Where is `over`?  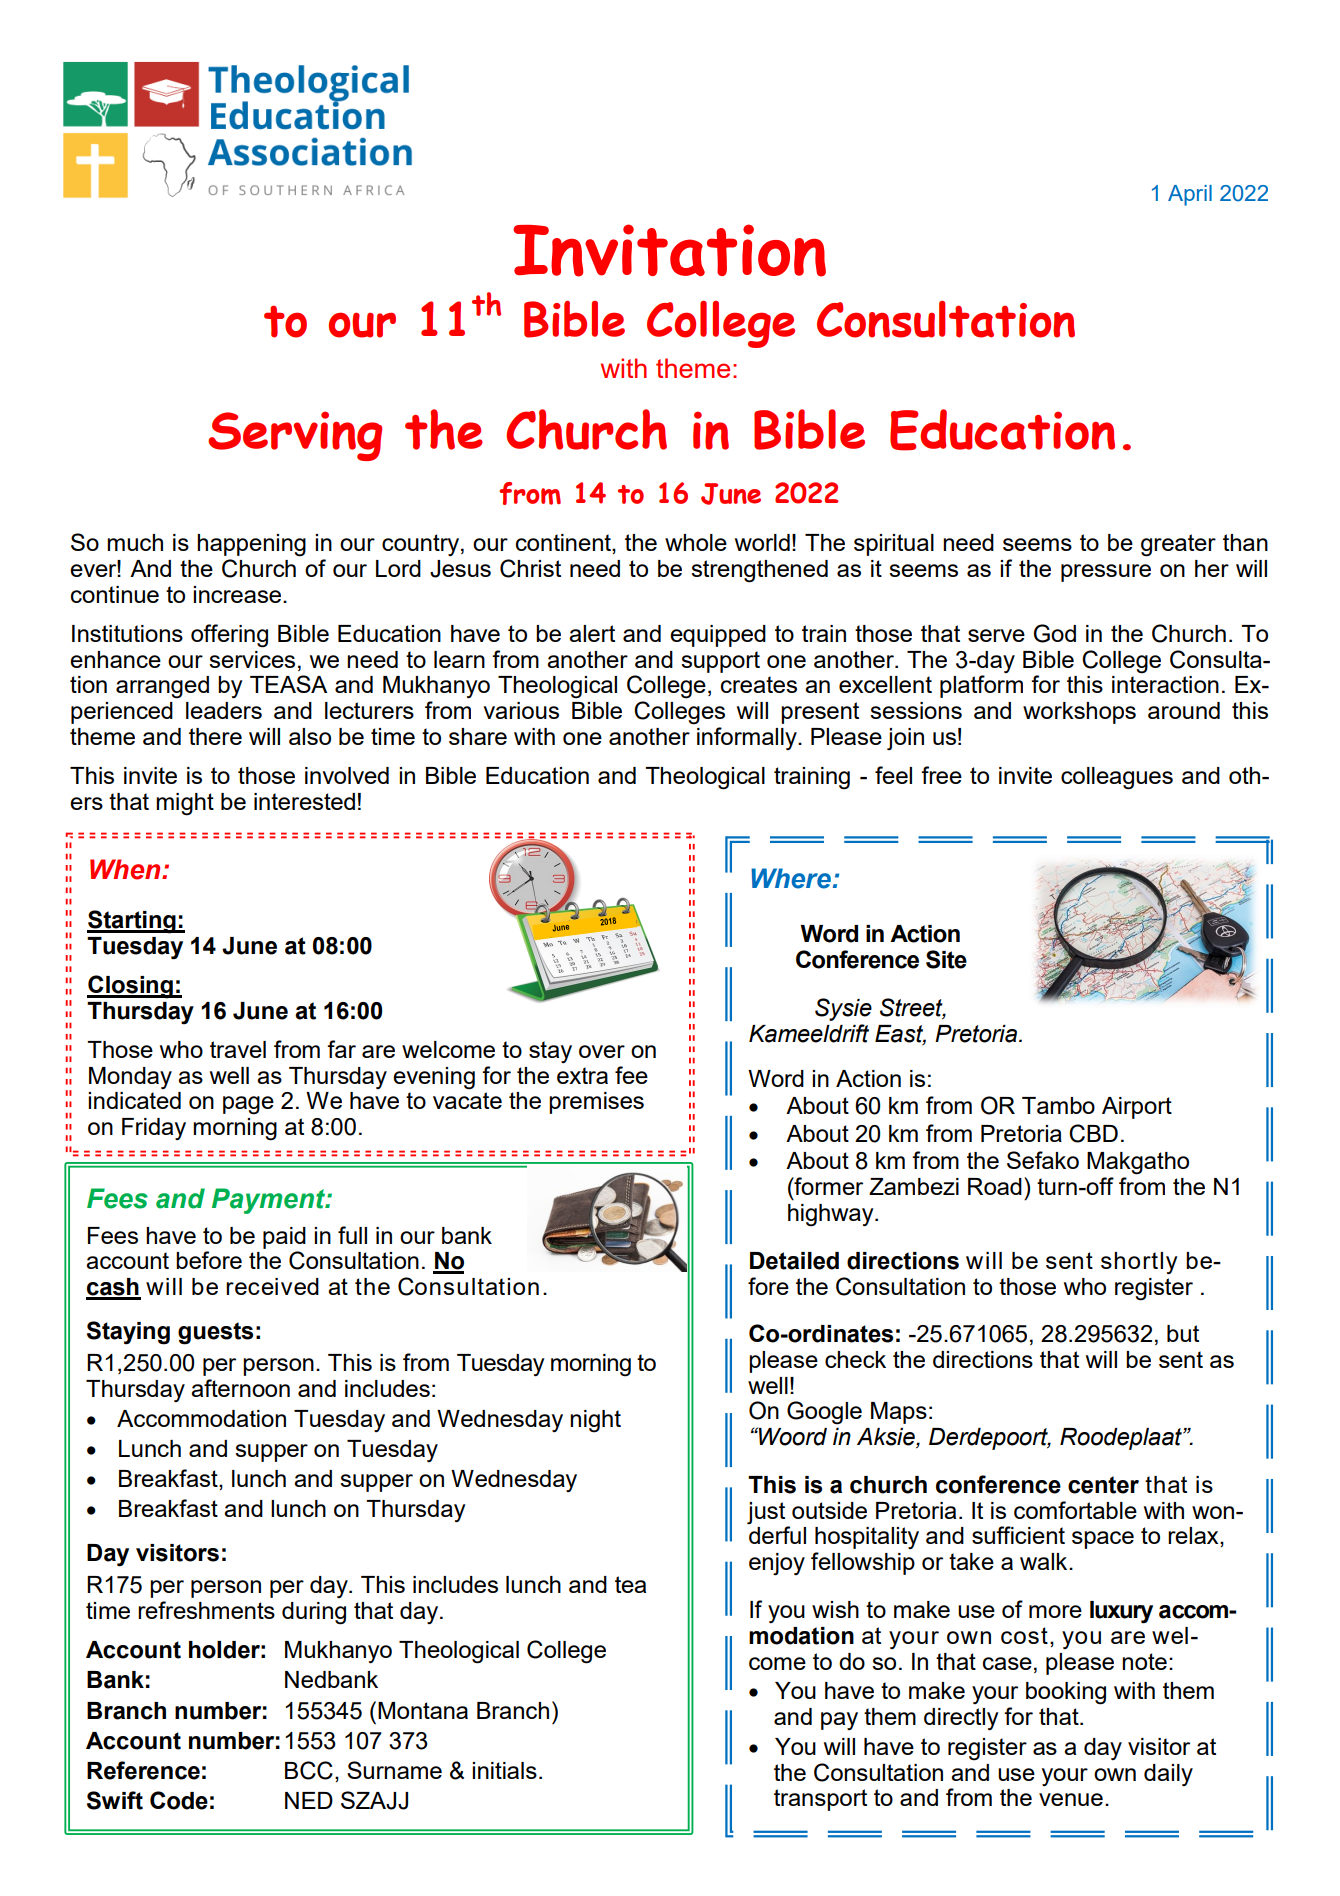
over is located at coordinates (602, 1051).
